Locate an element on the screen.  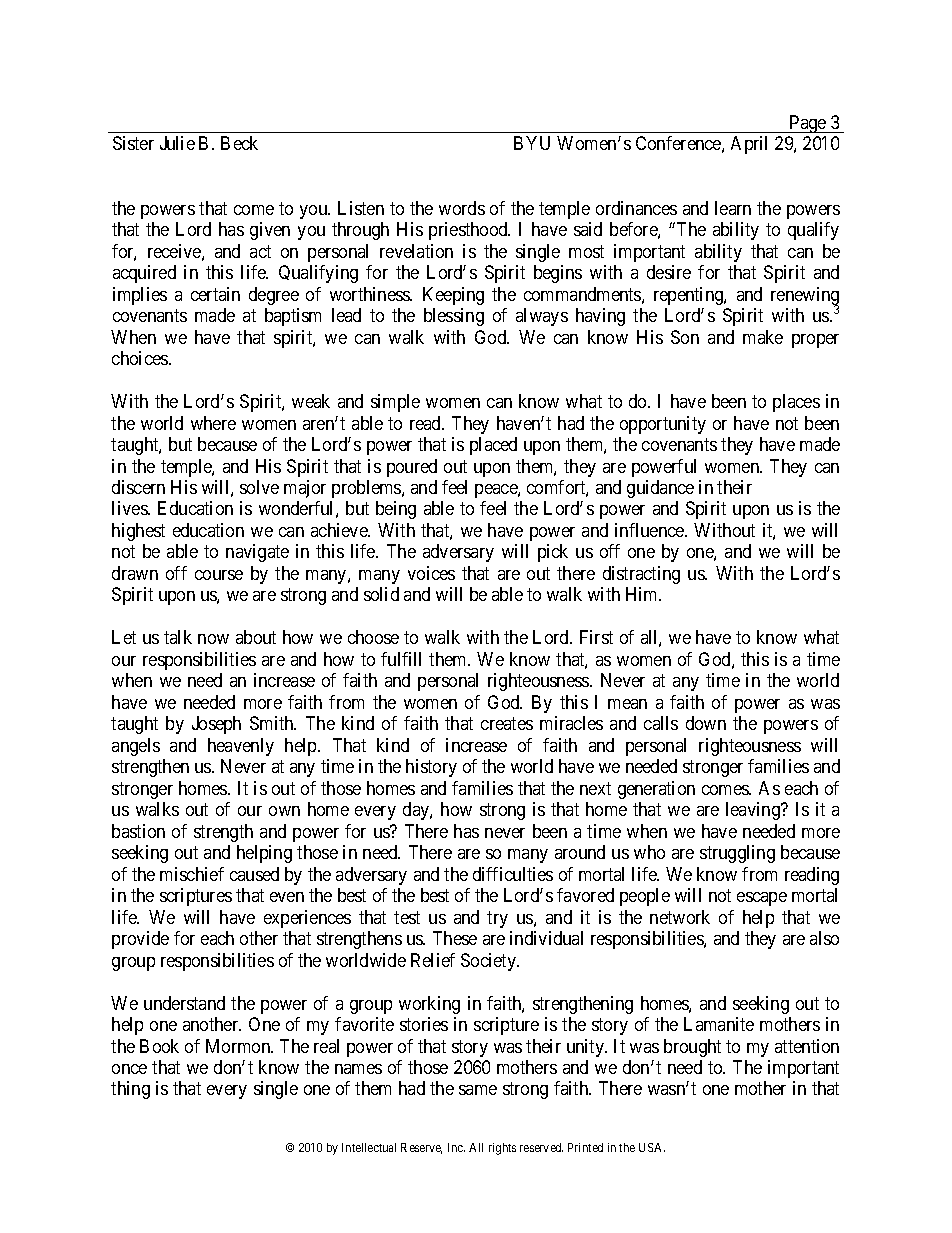
voices is located at coordinates (431, 573).
